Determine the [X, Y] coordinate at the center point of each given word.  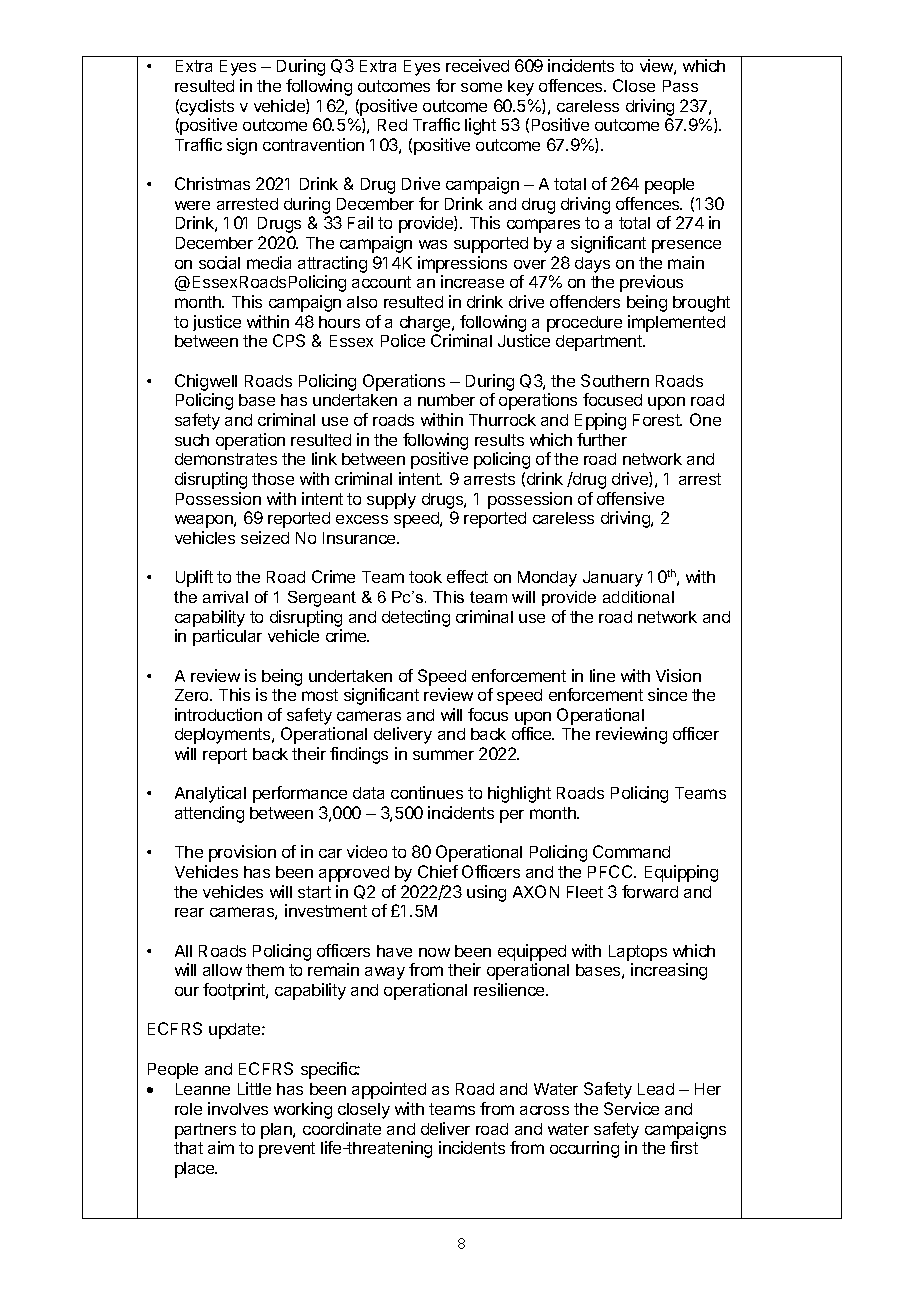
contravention [313, 144]
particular [227, 637]
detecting [416, 618]
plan [277, 1131]
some [481, 87]
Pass [680, 86]
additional [638, 597]
